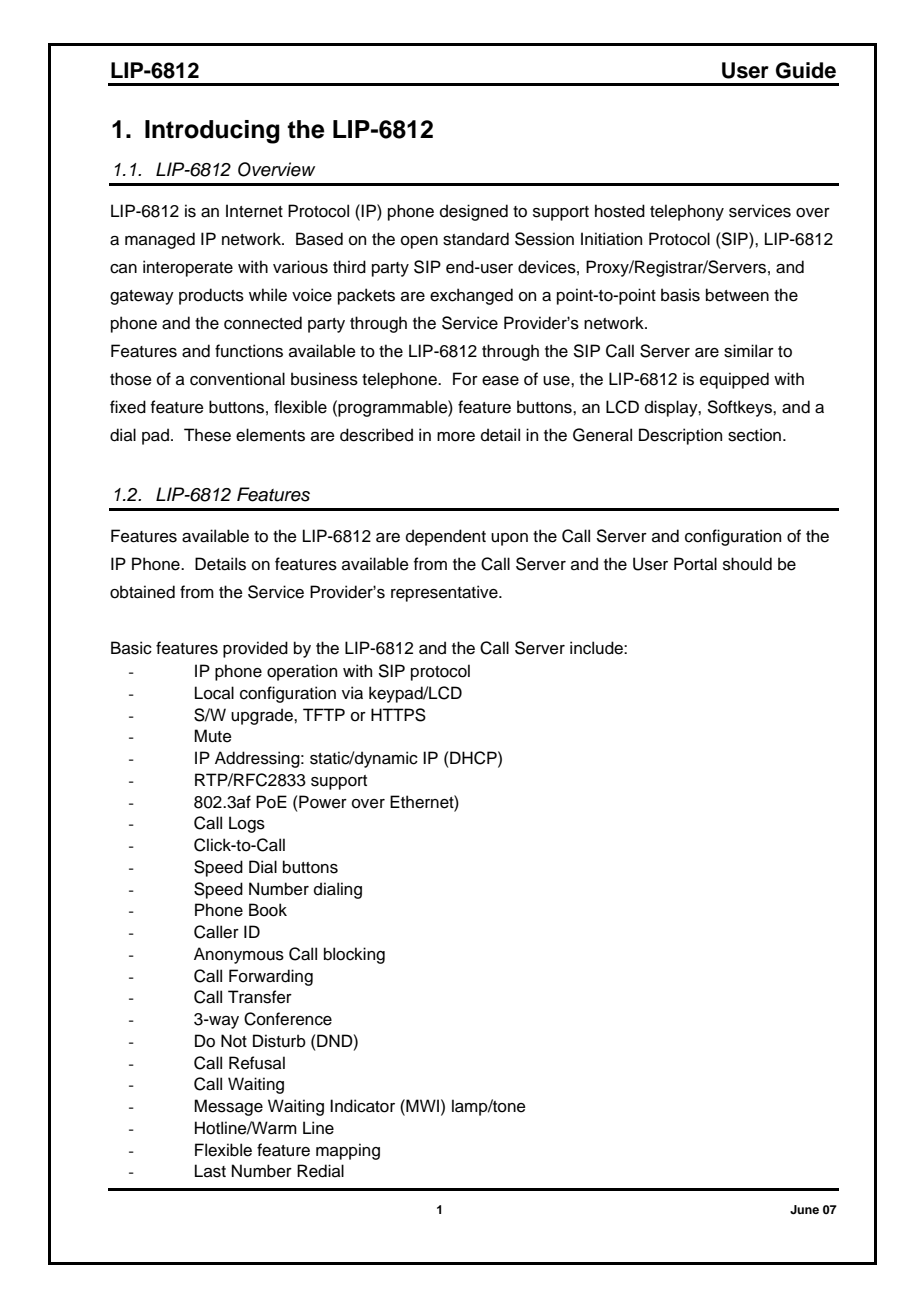  What do you see at coordinates (806, 70) in the screenshot?
I see `Guide` at bounding box center [806, 70].
